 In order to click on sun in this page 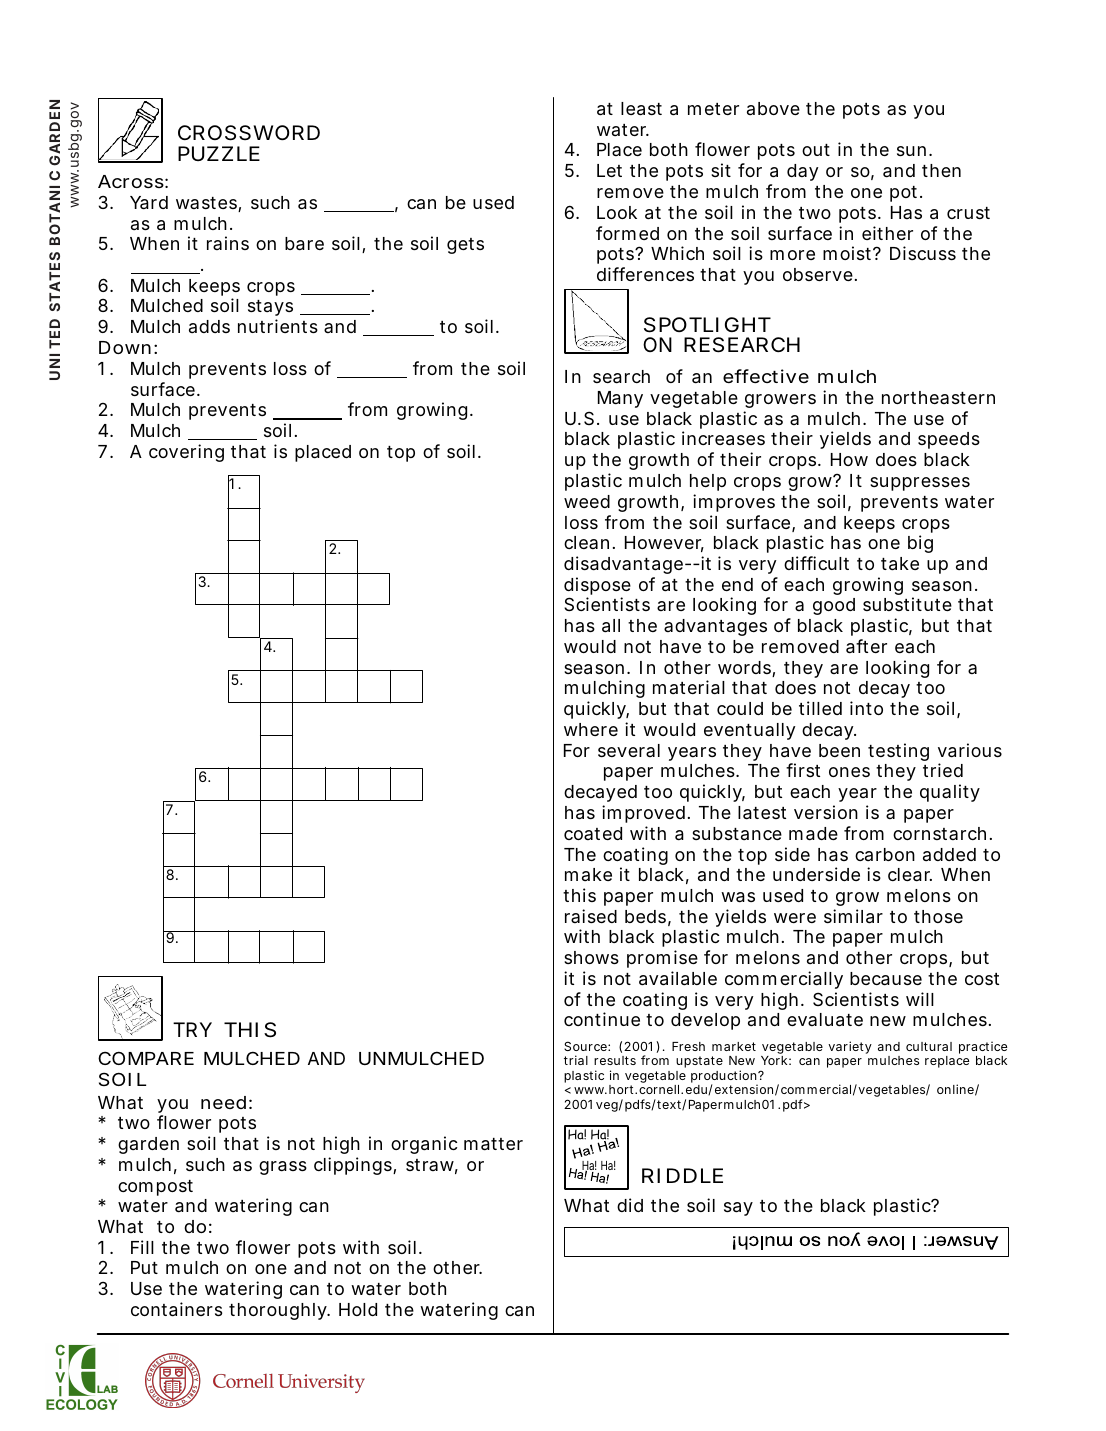, I will do `click(911, 151)`.
